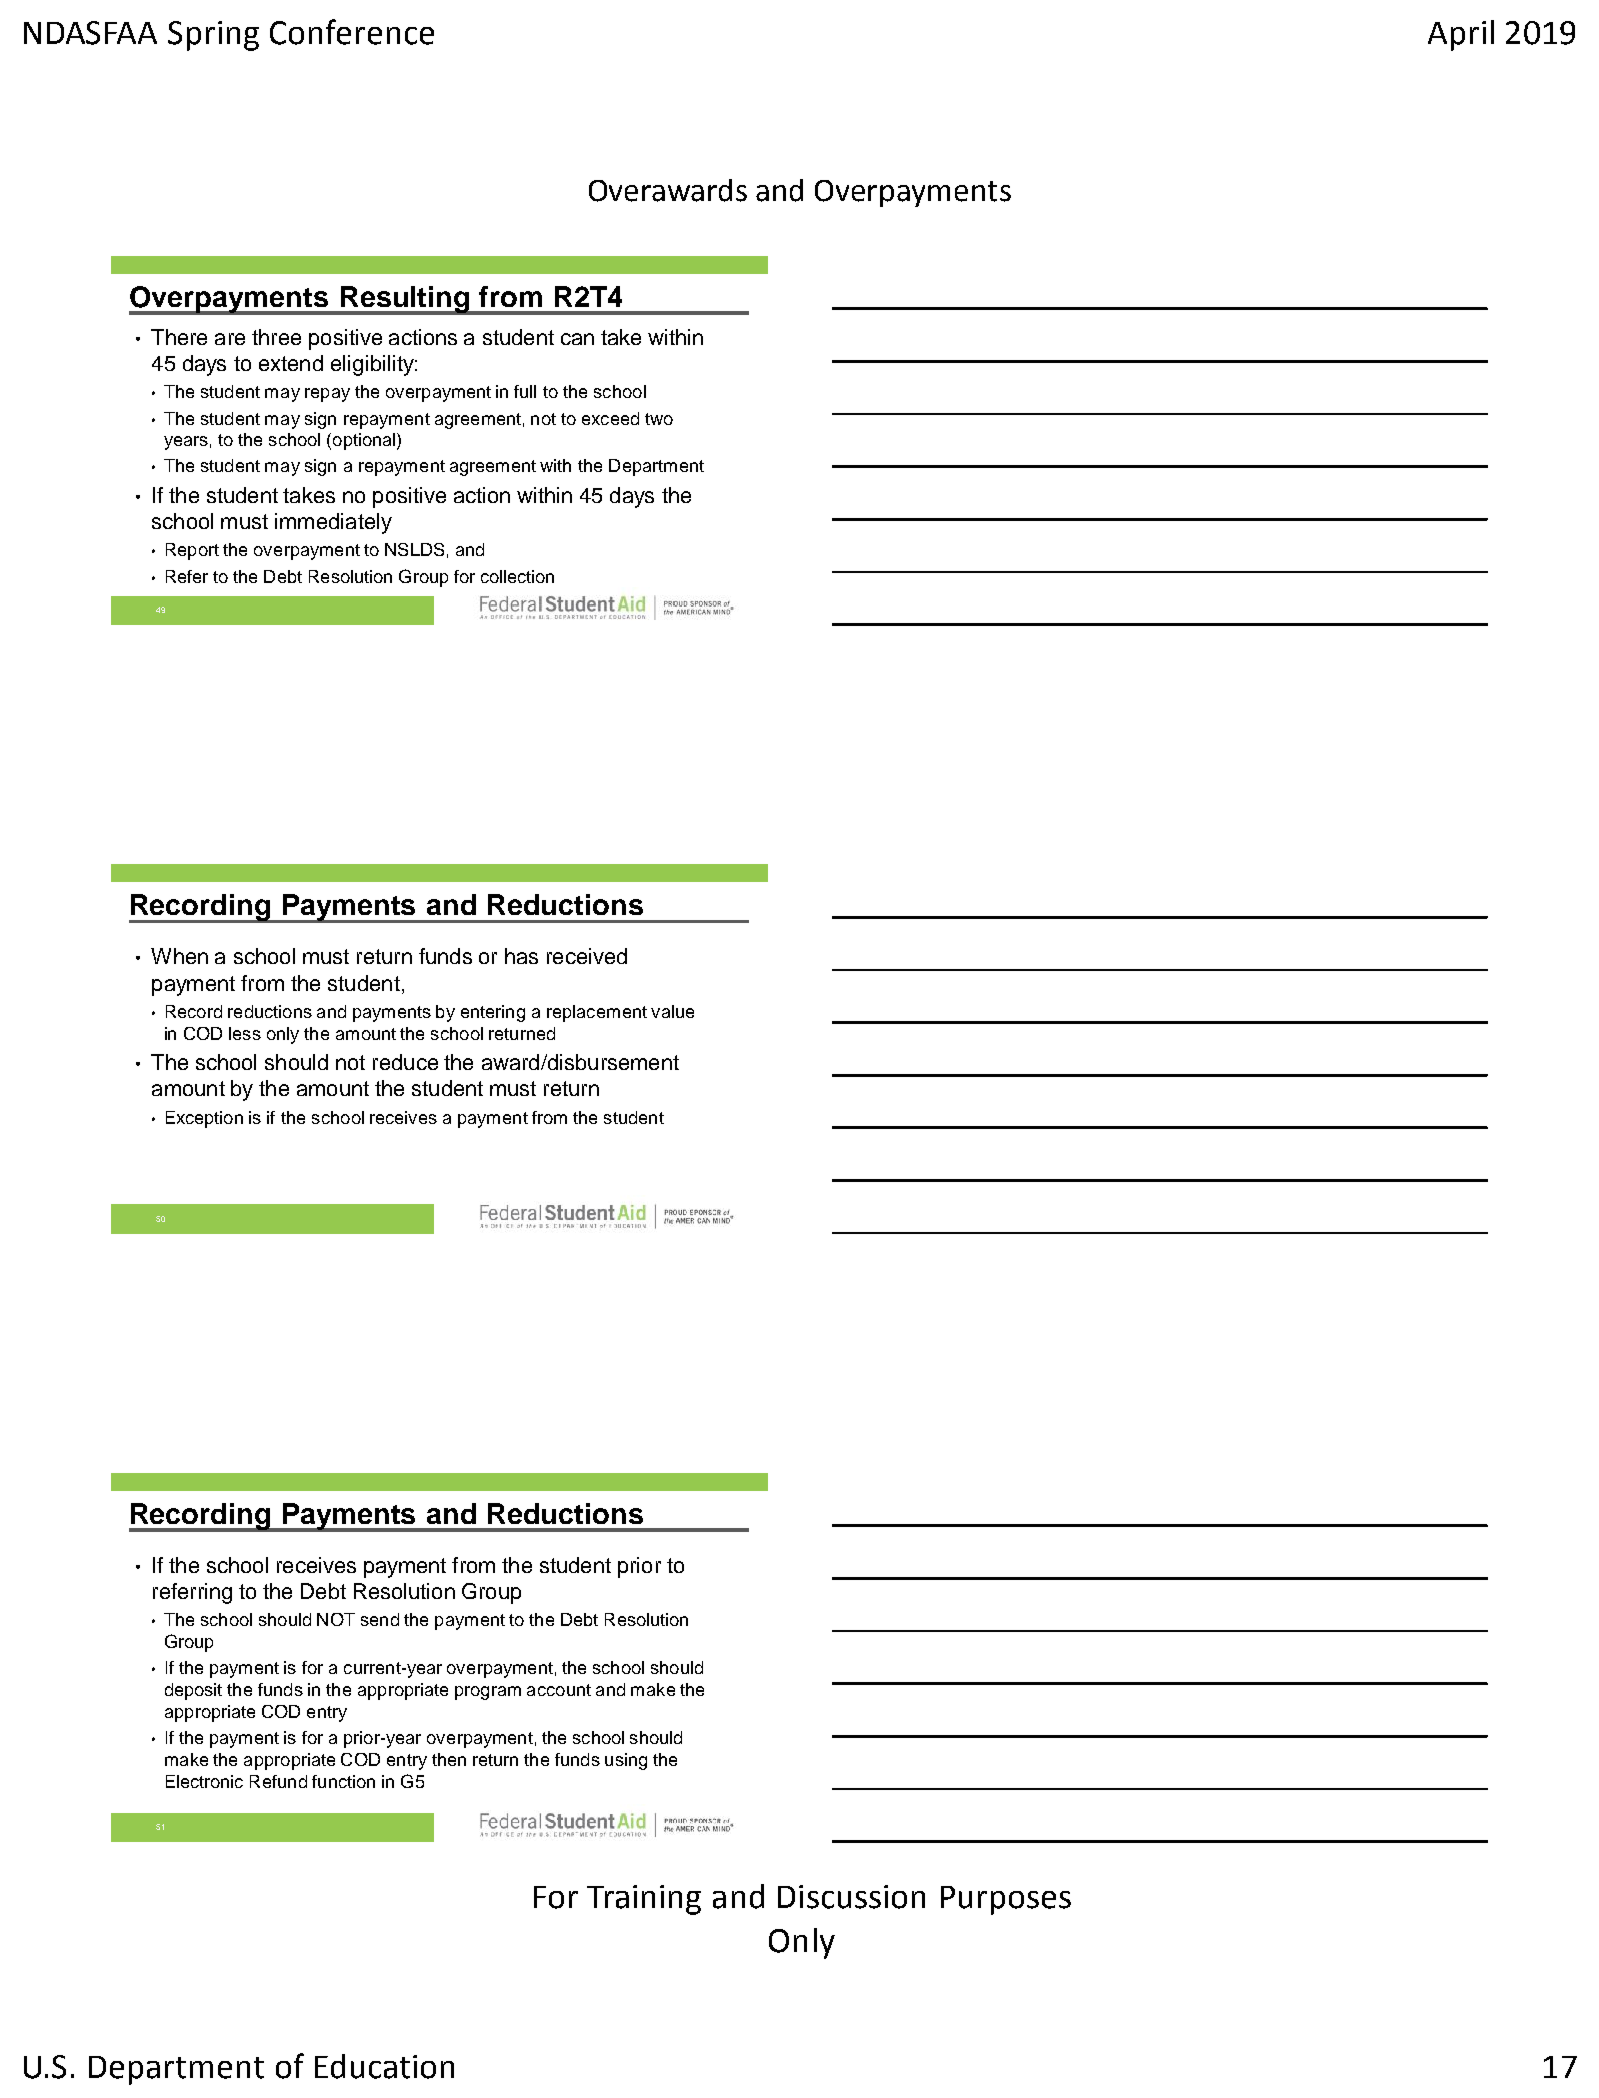 This document has width=1599, height=2098. Describe the element at coordinates (384, 2066) in the document. I see `Education` at that location.
